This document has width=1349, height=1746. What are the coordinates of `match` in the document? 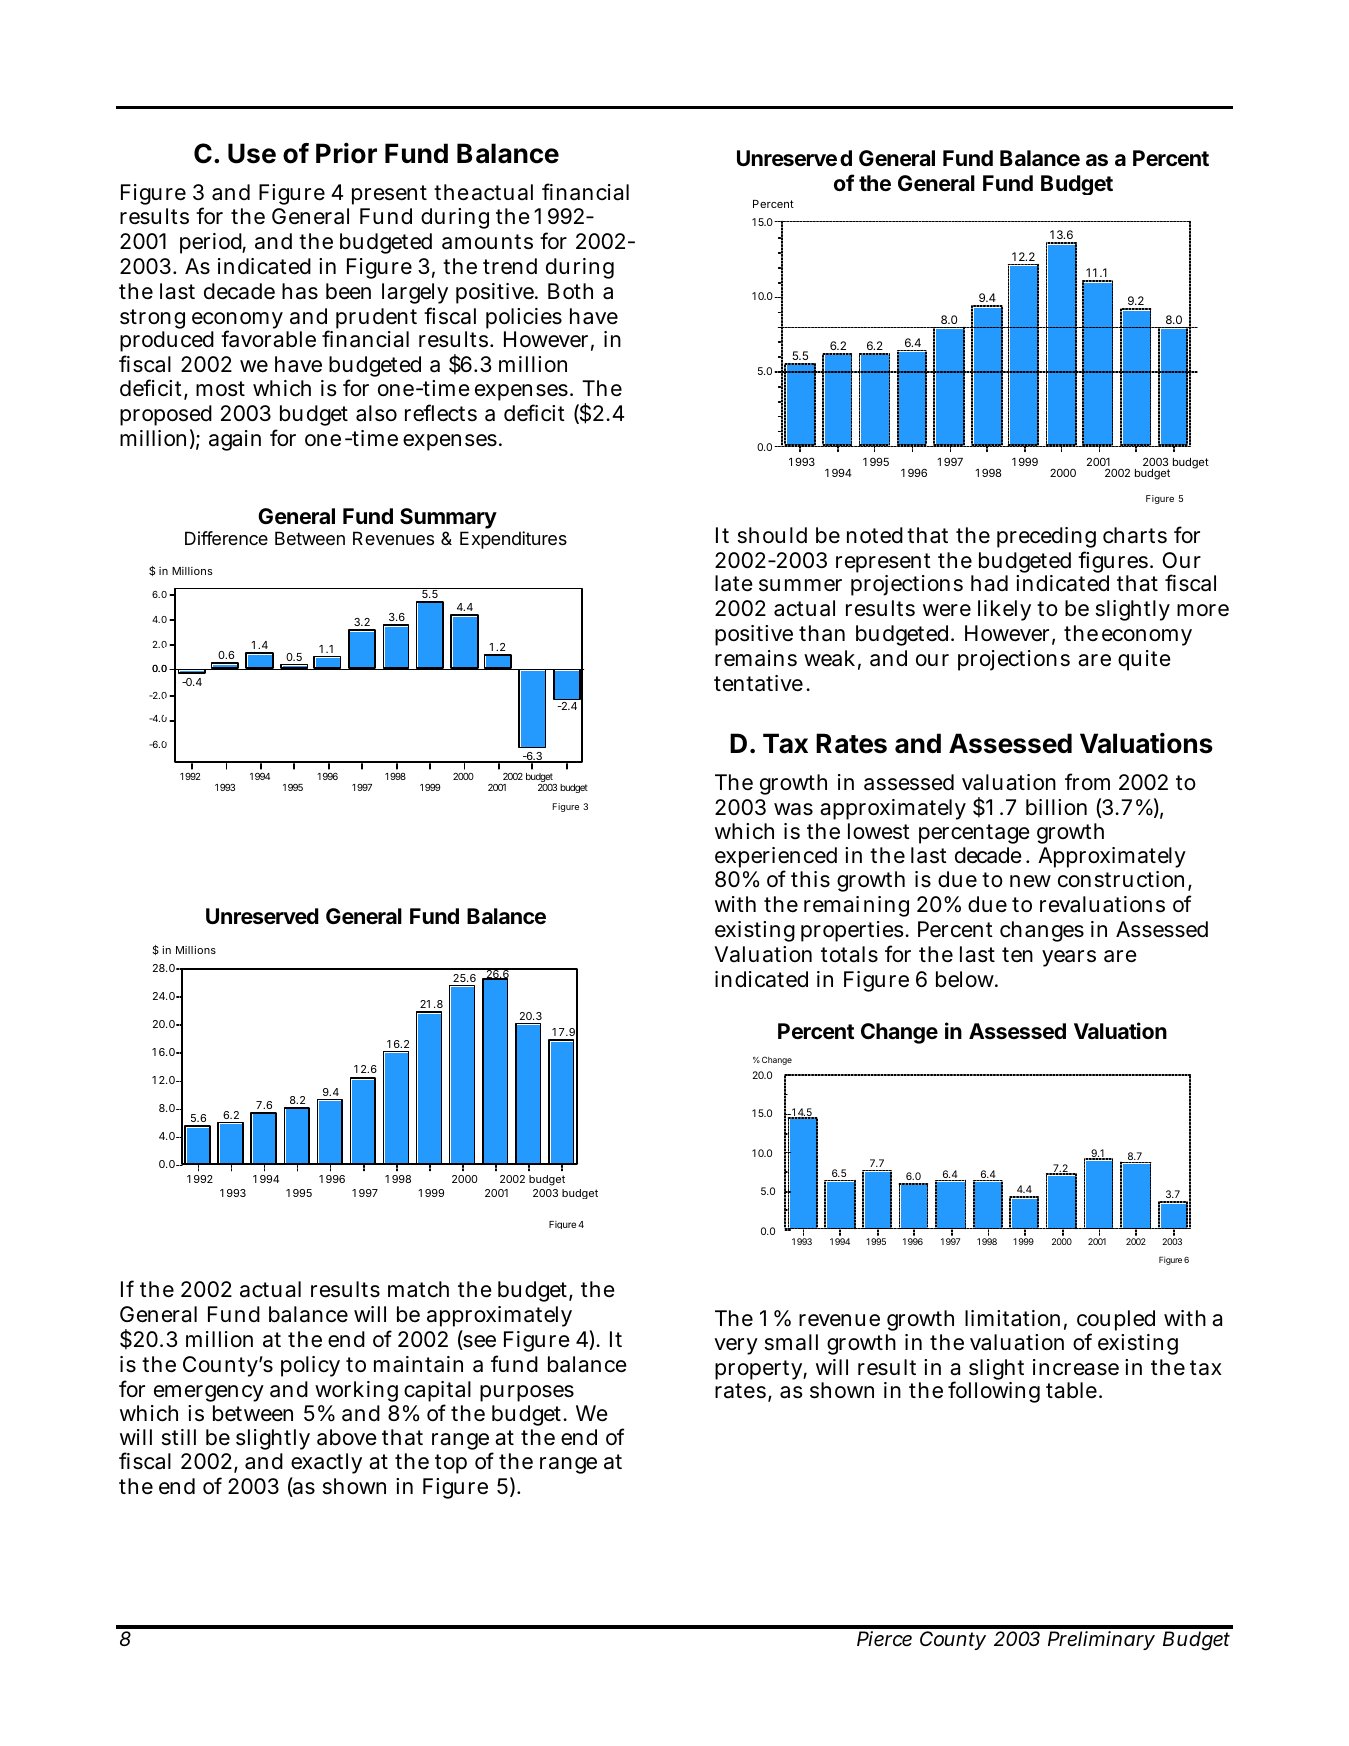 It's located at (418, 1289).
